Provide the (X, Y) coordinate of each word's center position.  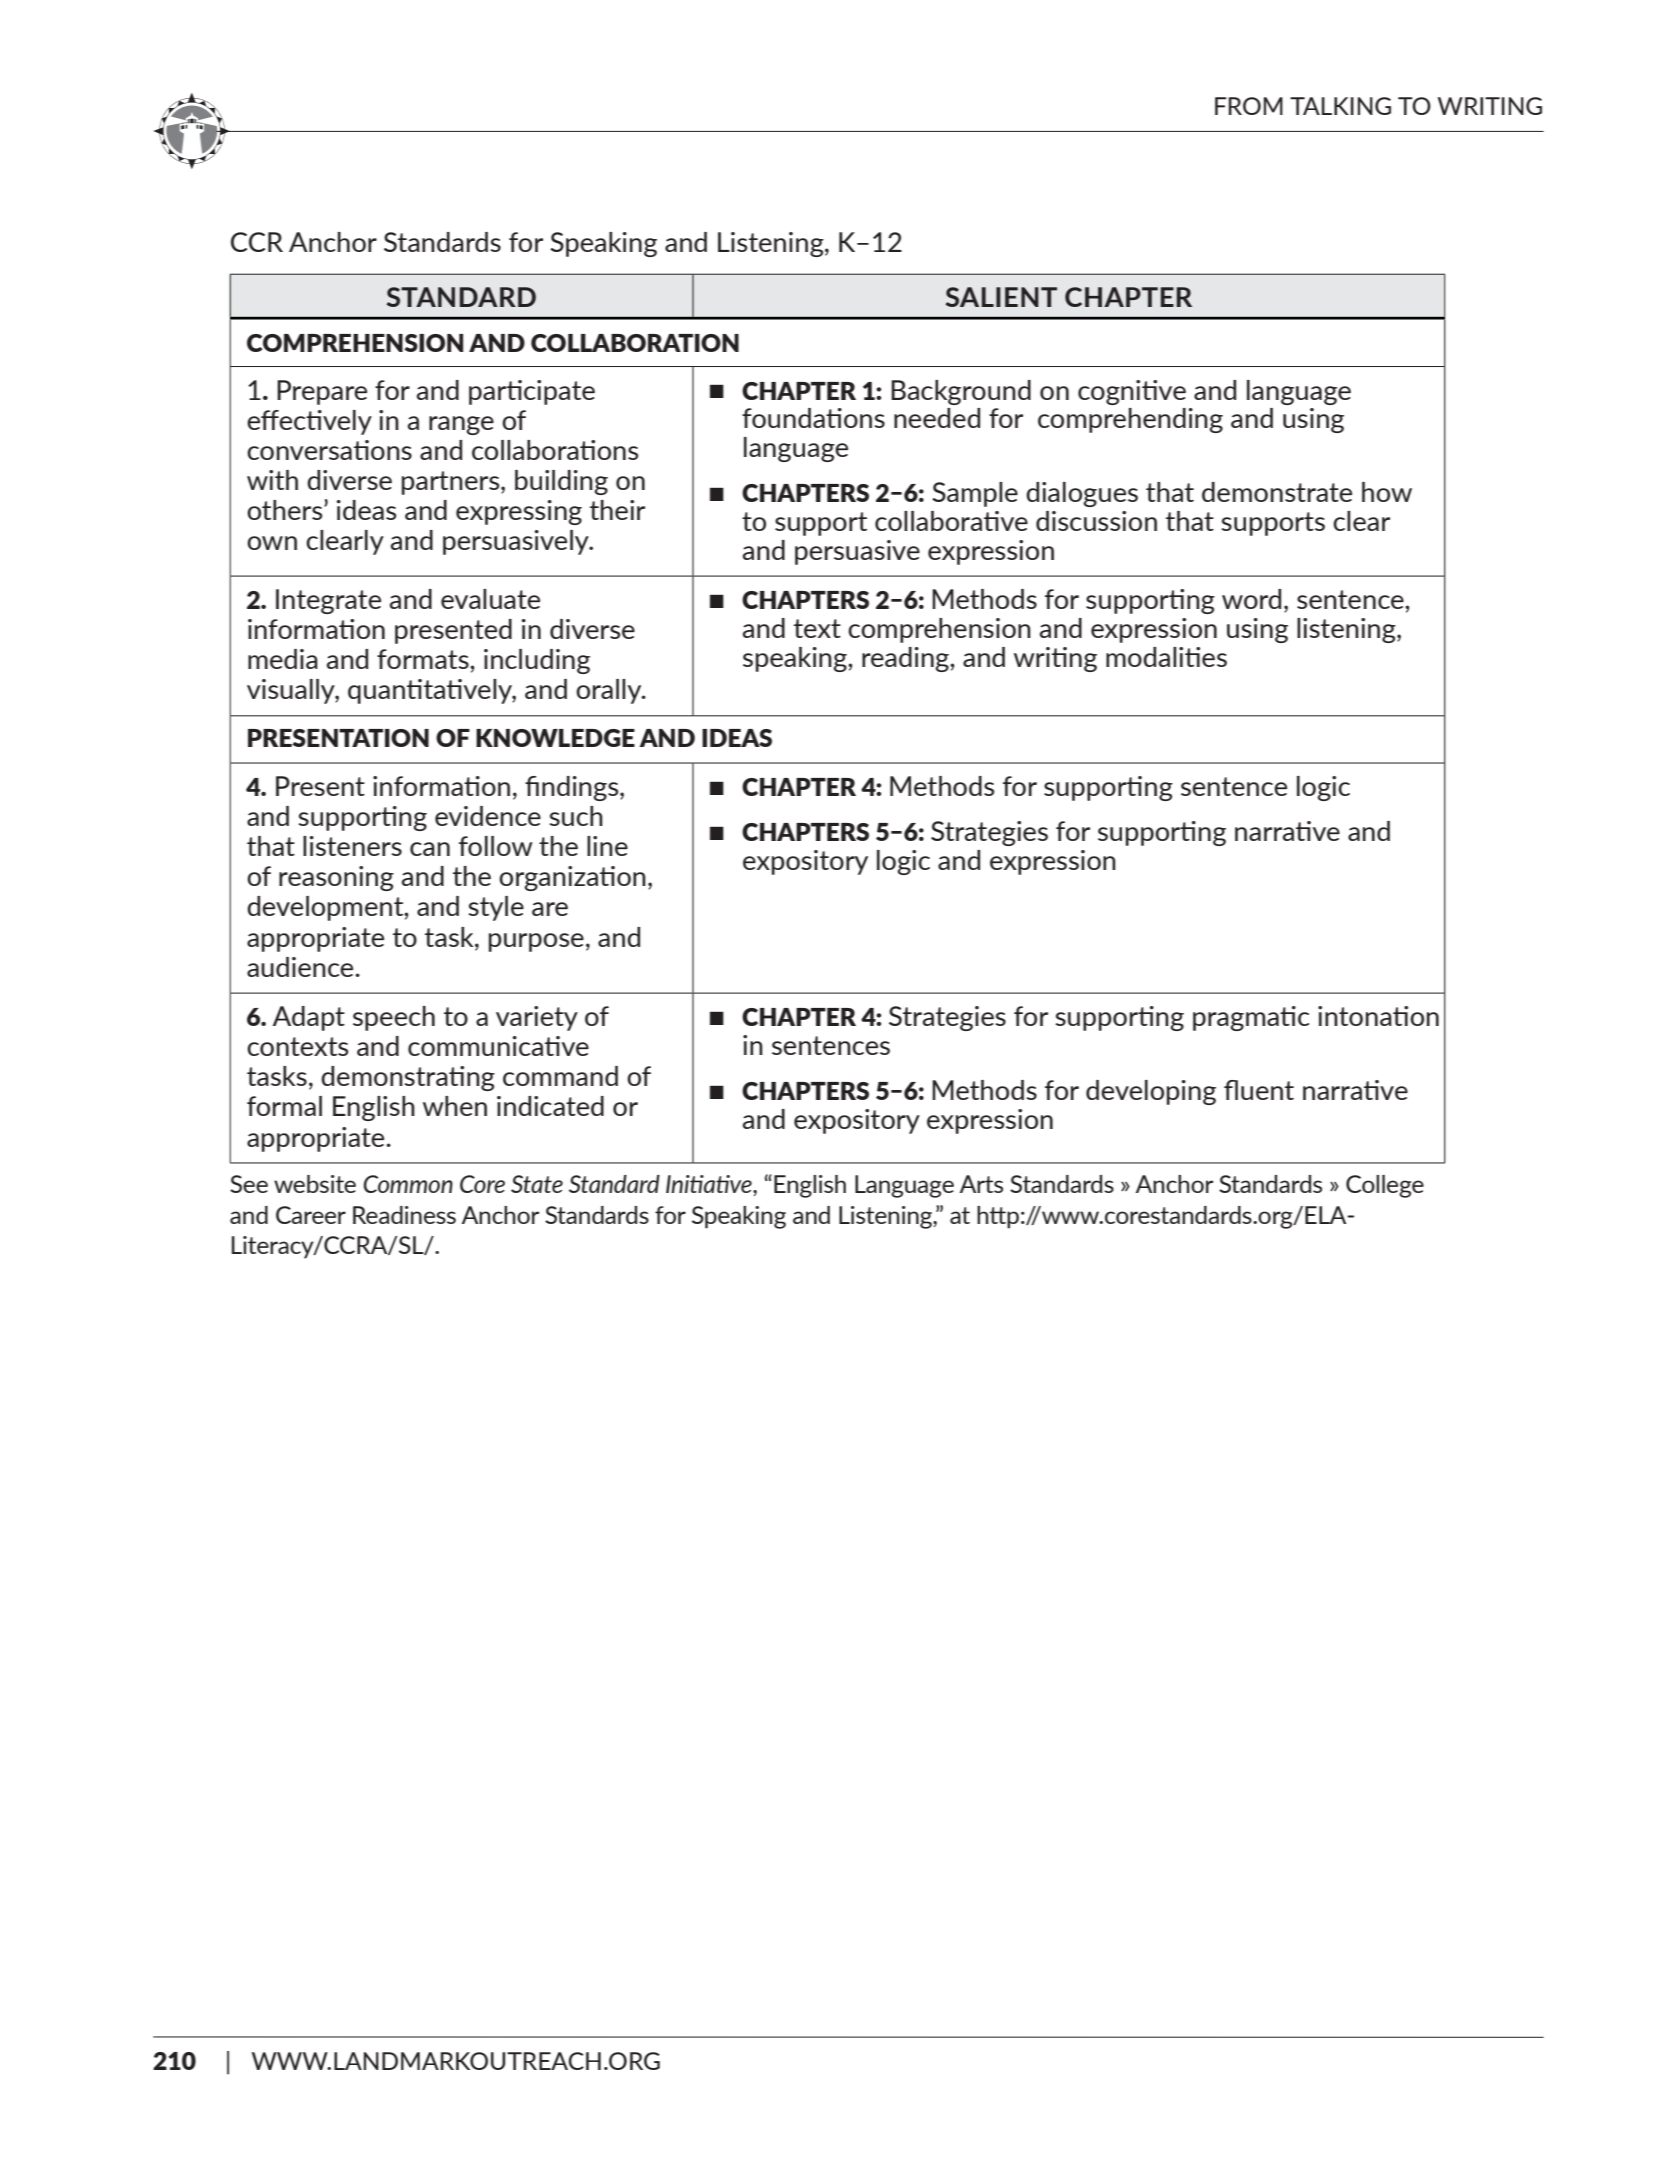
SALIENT (1001, 297)
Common (408, 1184)
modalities (1166, 657)
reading (906, 659)
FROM (1249, 106)
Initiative (710, 1185)
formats (424, 659)
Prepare (322, 392)
